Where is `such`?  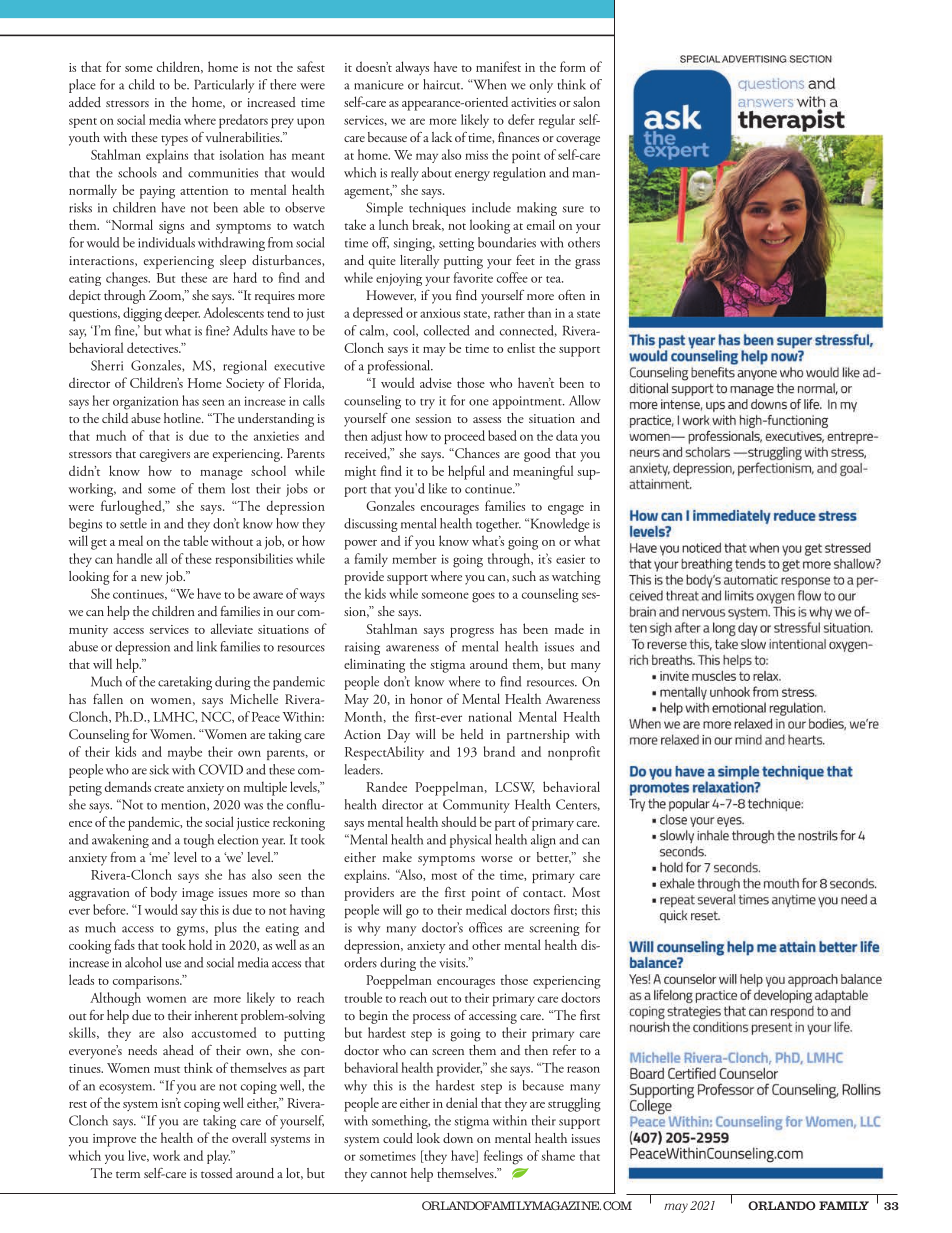 such is located at coordinates (524, 576).
